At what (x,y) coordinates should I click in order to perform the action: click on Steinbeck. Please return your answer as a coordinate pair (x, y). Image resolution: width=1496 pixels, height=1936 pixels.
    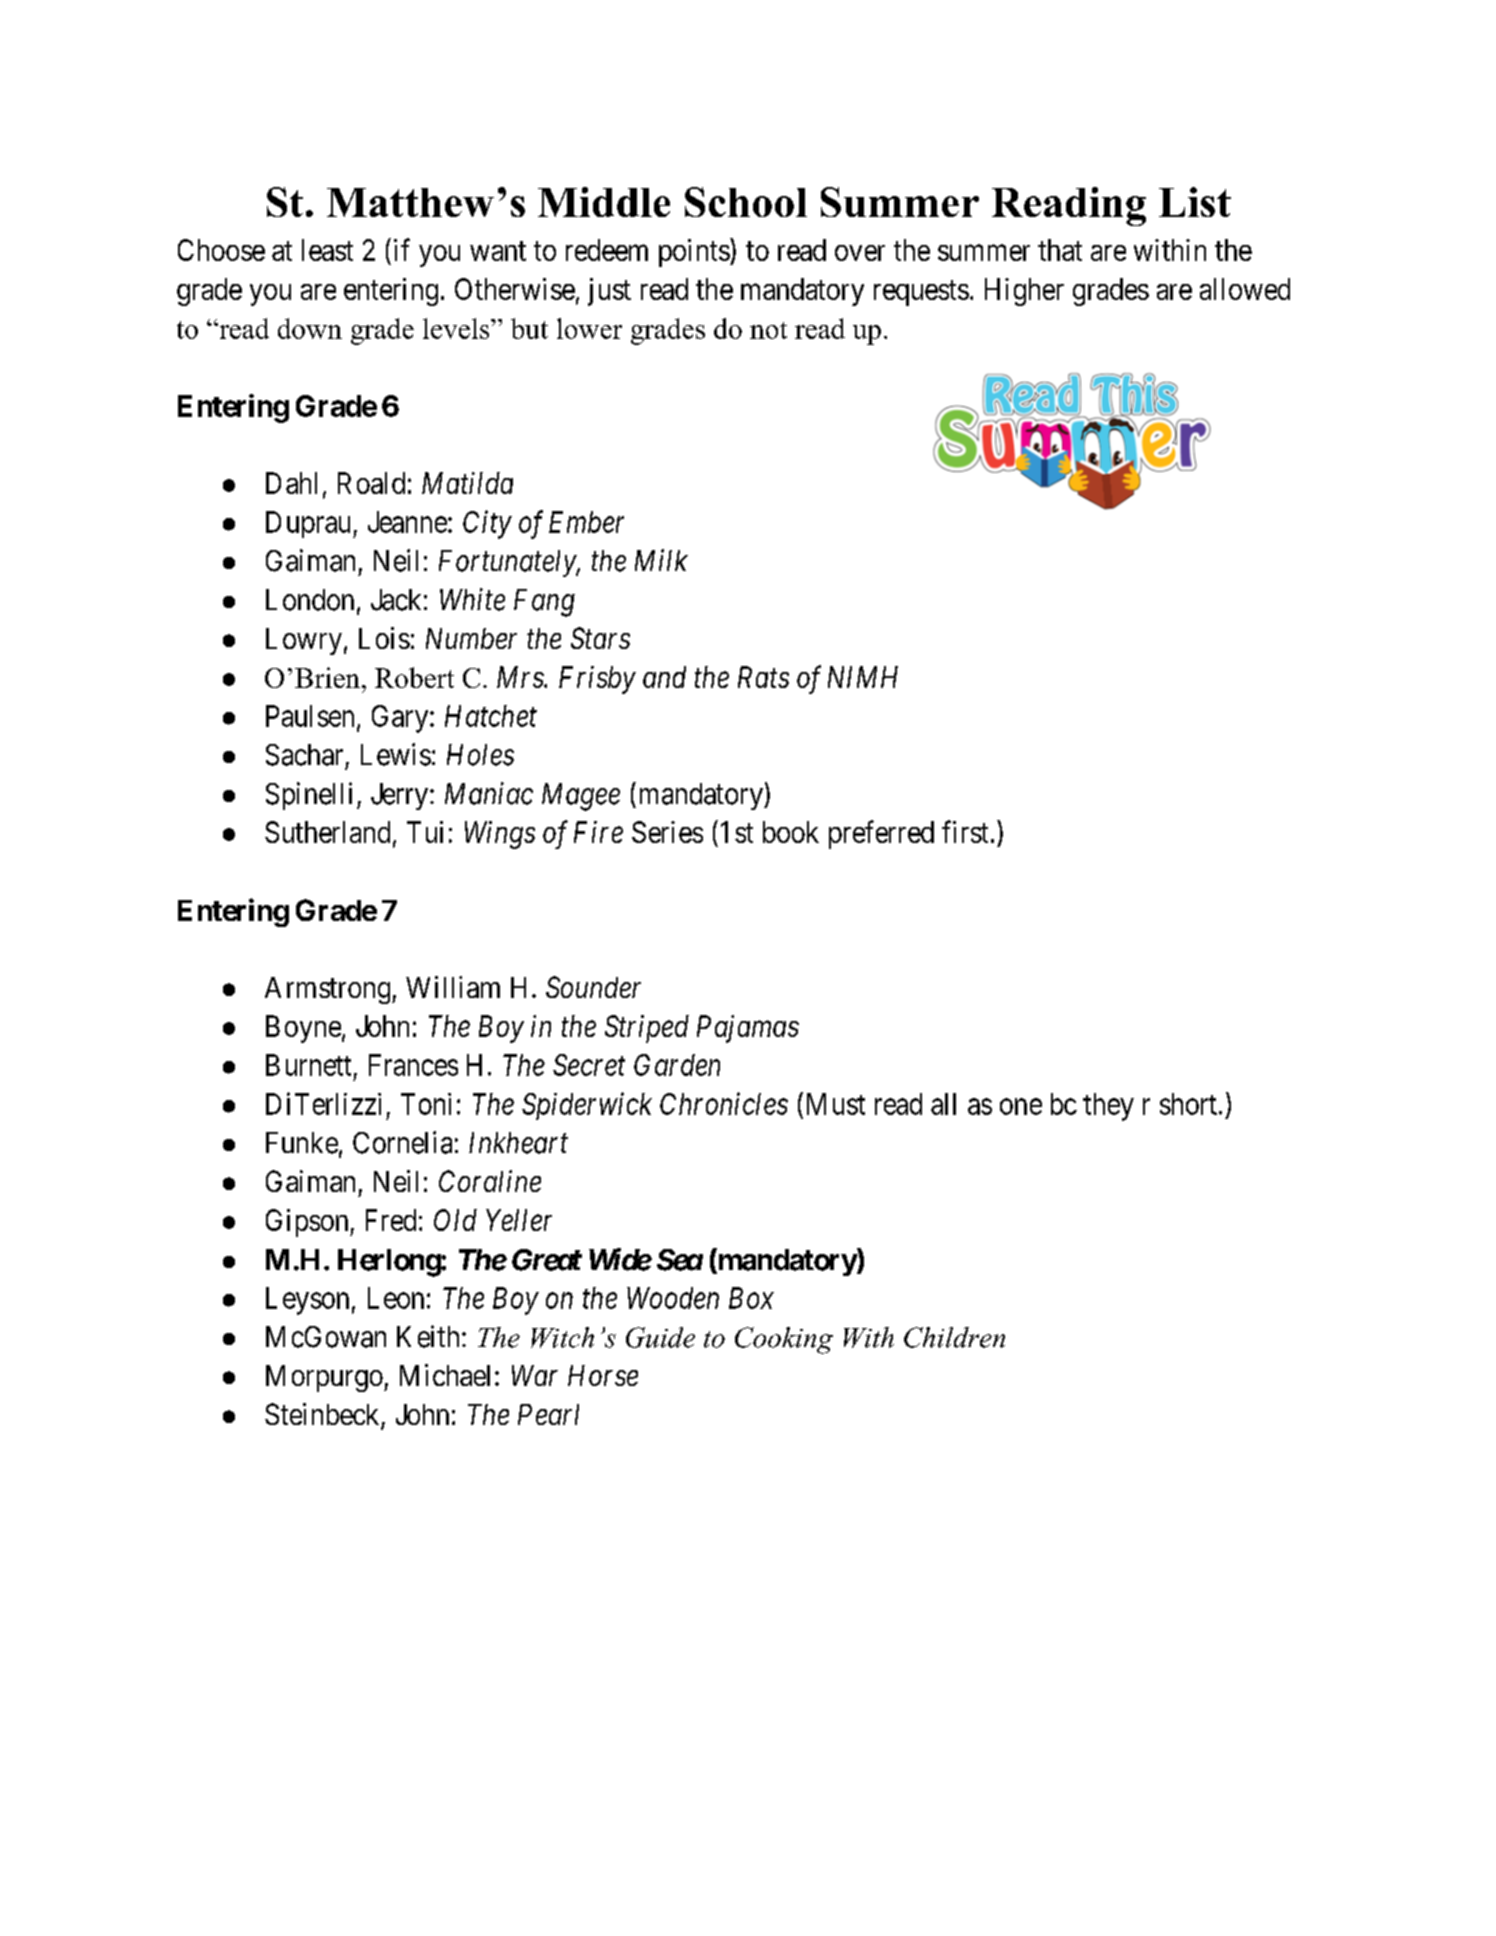
    Looking at the image, I should click on (323, 1415).
